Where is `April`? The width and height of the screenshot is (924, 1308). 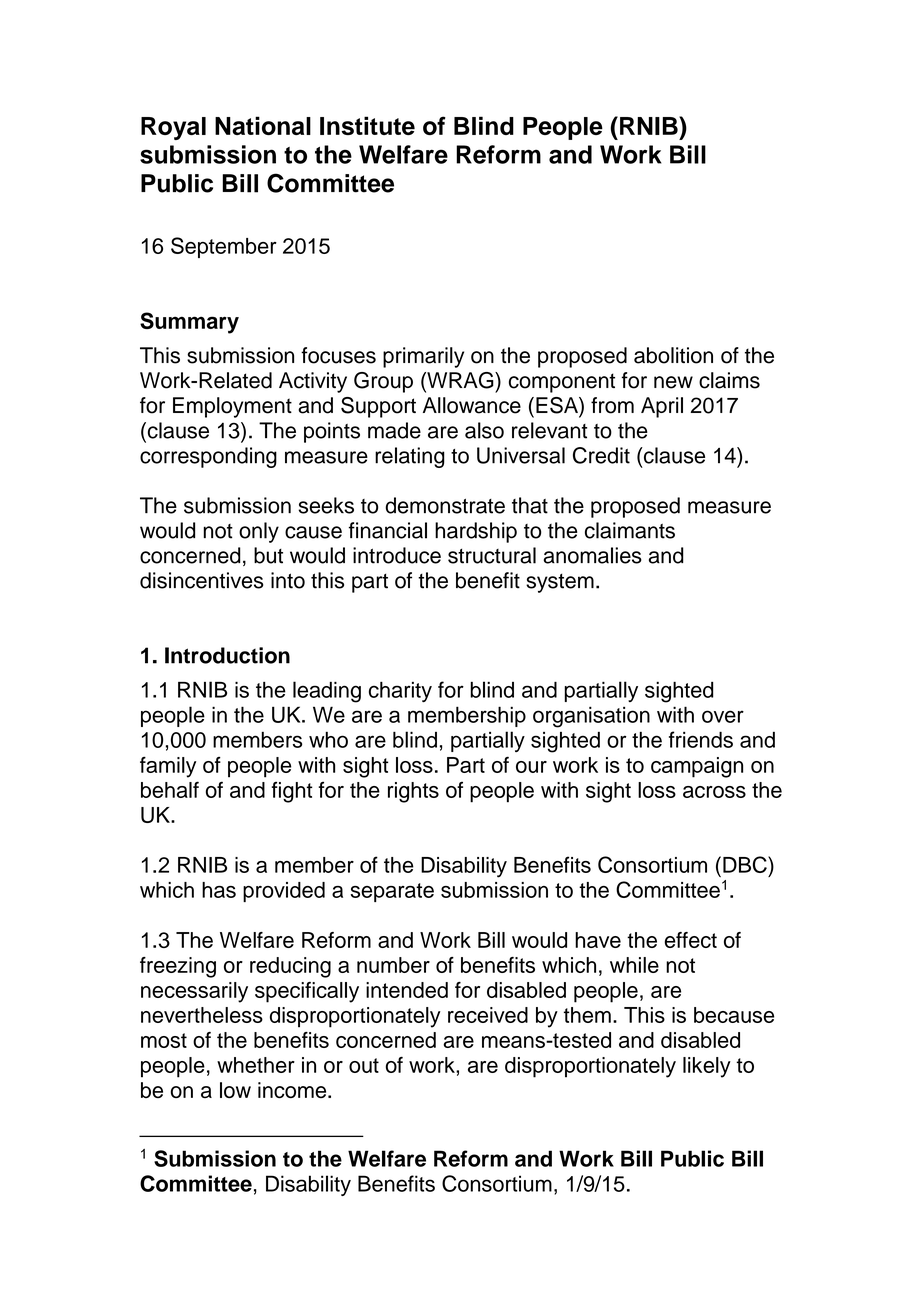 April is located at coordinates (662, 407).
